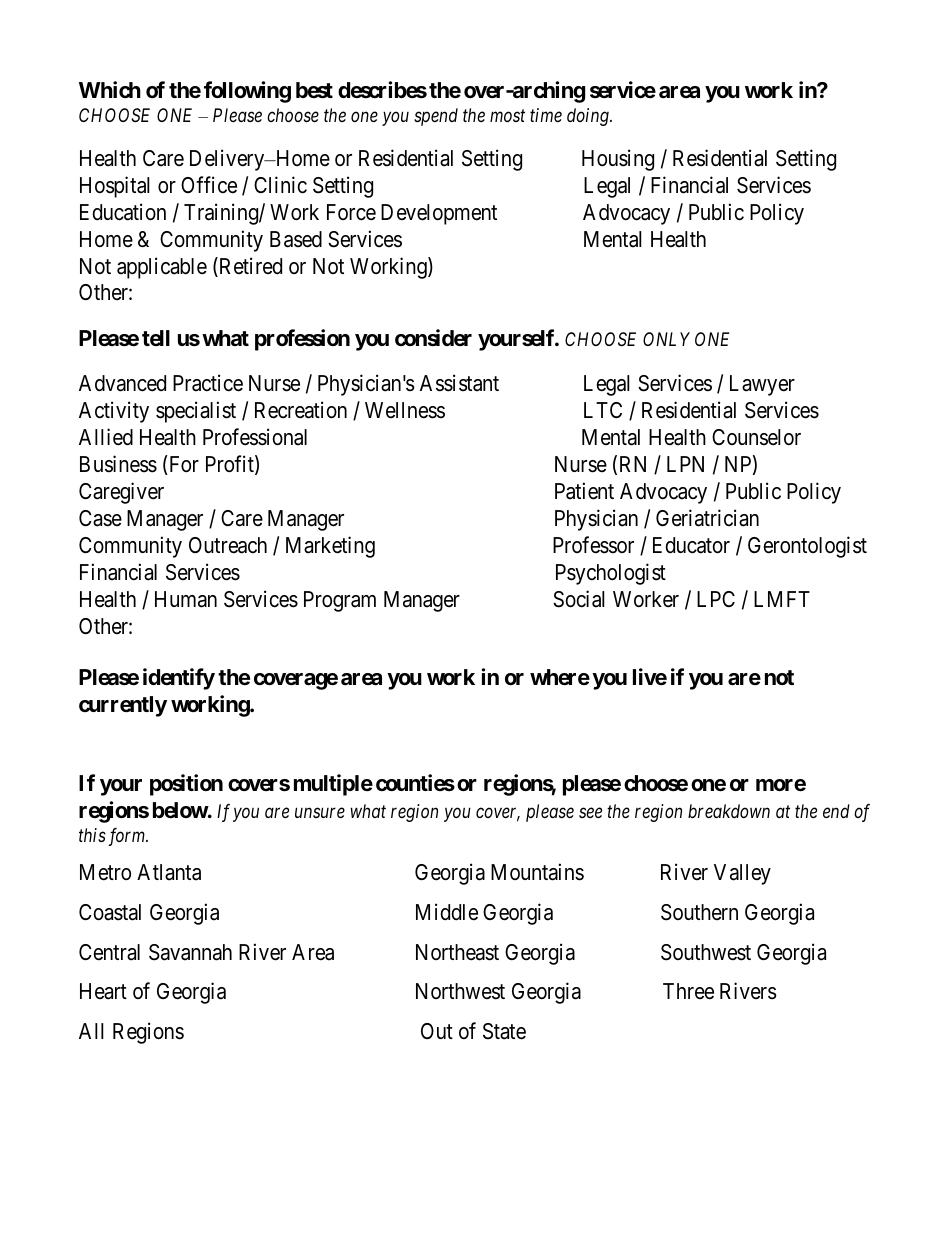  Describe the element at coordinates (436, 117) in the screenshot. I see `spend` at that location.
